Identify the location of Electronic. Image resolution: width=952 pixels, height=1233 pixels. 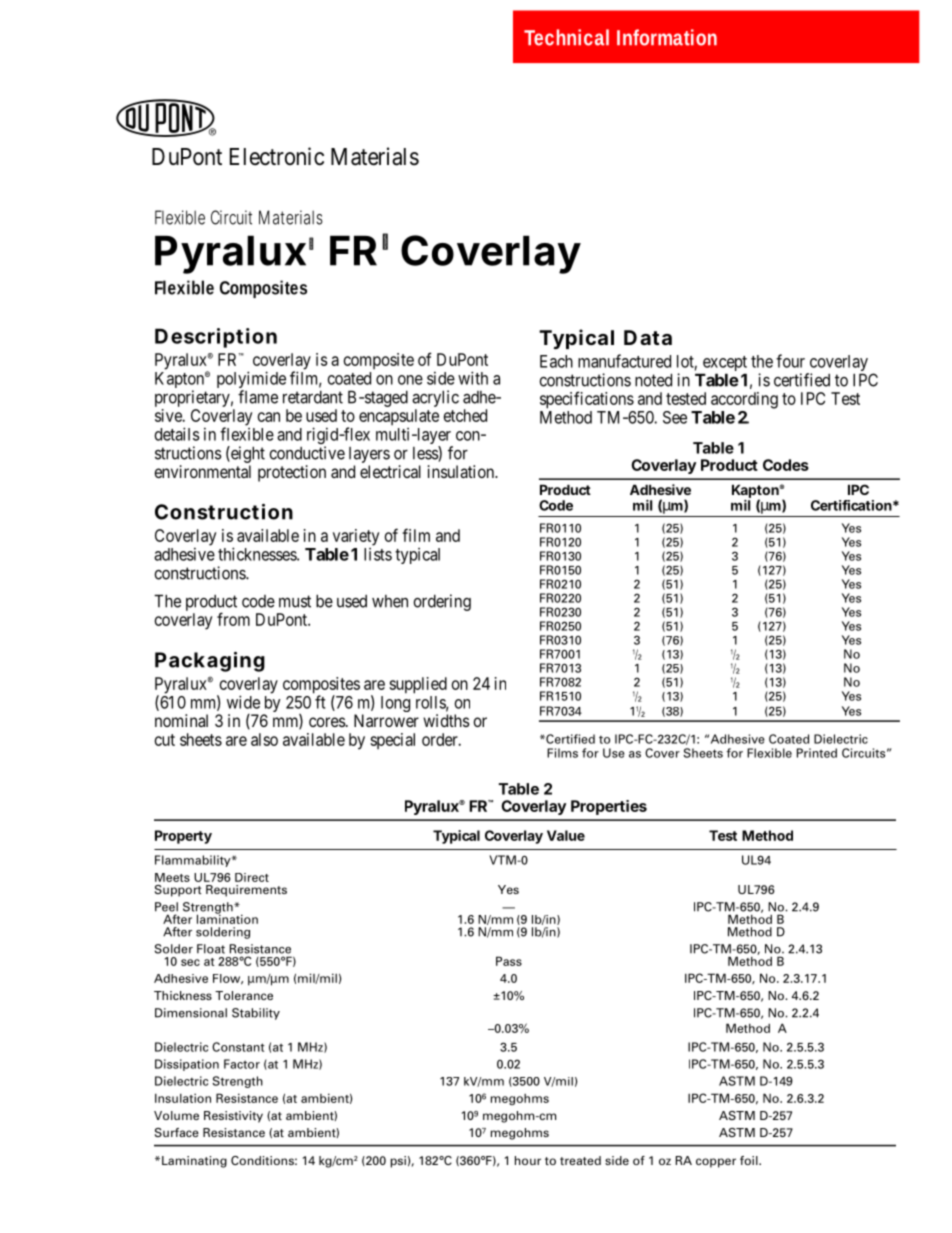
(277, 156).
